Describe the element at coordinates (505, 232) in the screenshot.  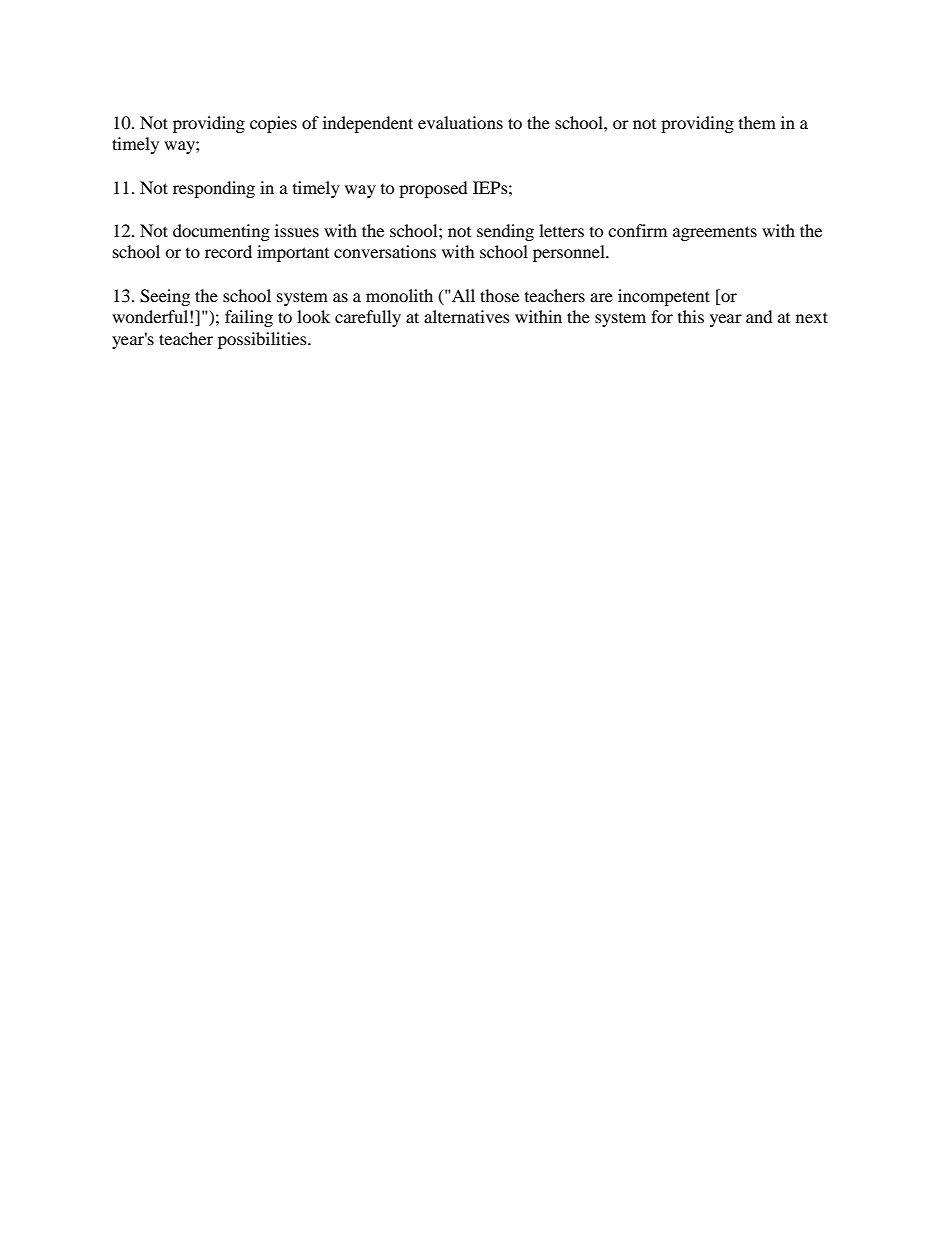
I see `sending` at that location.
